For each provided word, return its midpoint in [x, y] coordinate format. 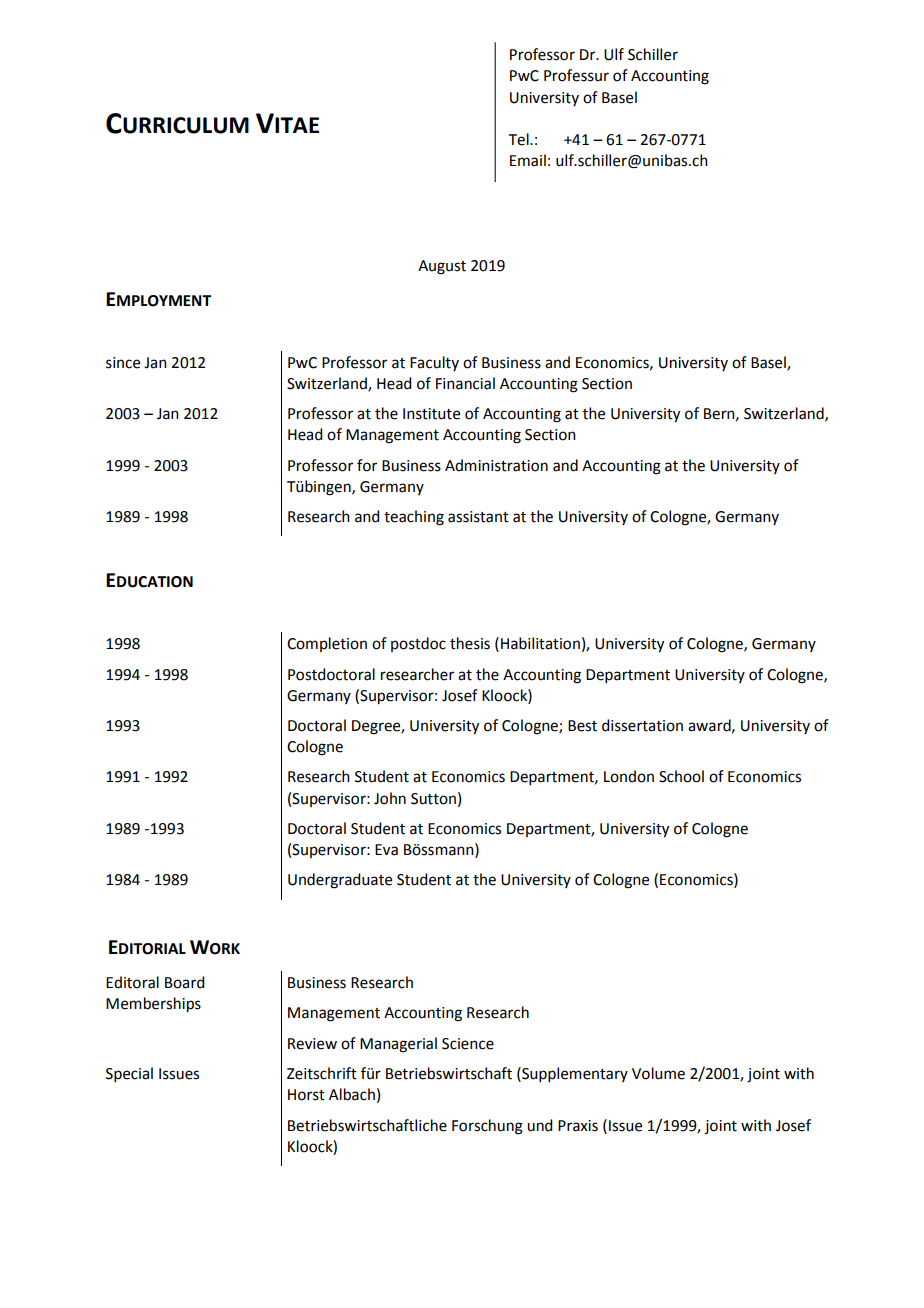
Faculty [434, 363]
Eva [386, 850]
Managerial [398, 1045]
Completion [327, 644]
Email [528, 160]
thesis [470, 643]
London [629, 776]
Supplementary [574, 1074]
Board [184, 982]
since [123, 363]
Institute [431, 414]
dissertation [642, 725]
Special [129, 1074]
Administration [496, 465]
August [442, 267]
